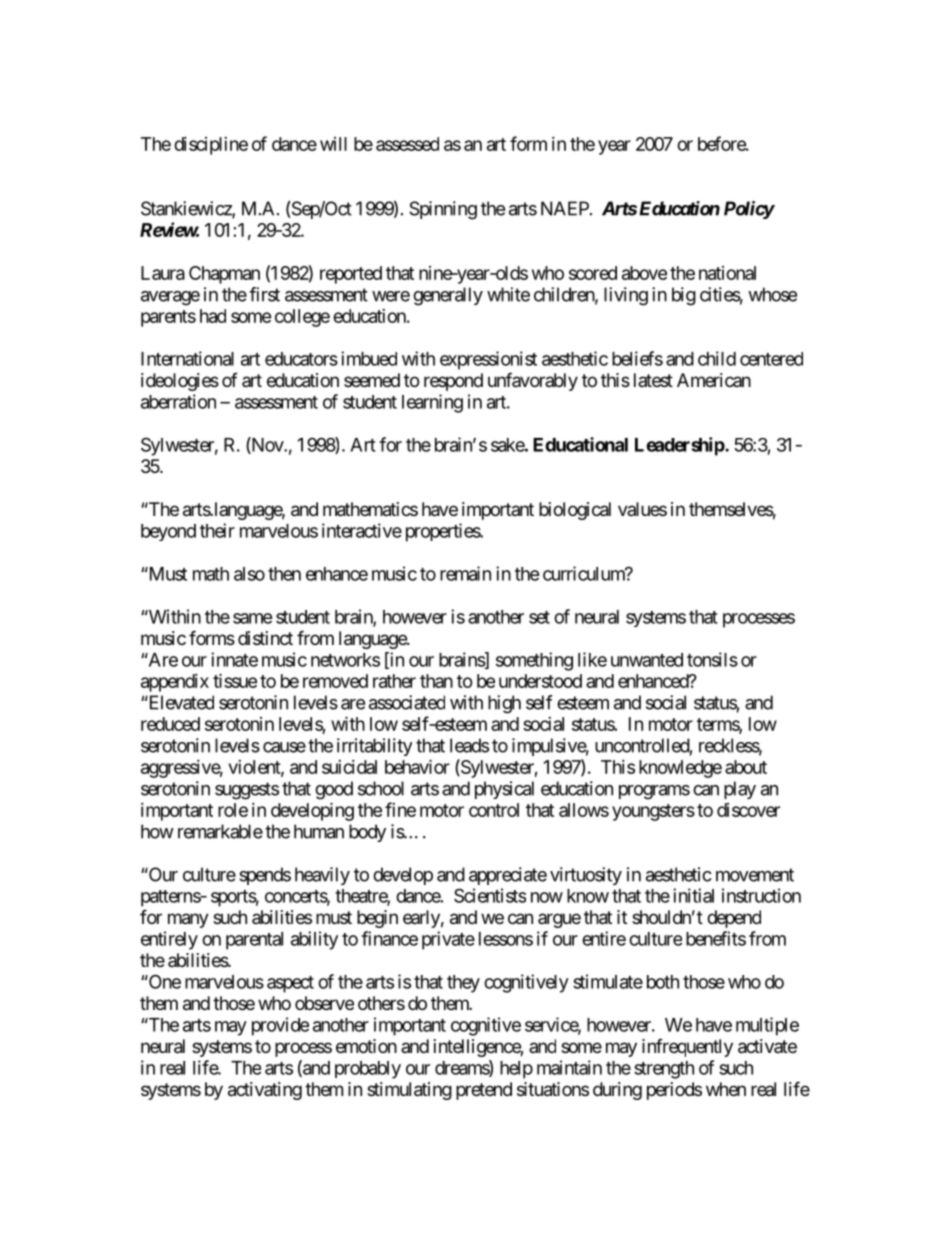  I want to click on physical, so click(504, 790).
